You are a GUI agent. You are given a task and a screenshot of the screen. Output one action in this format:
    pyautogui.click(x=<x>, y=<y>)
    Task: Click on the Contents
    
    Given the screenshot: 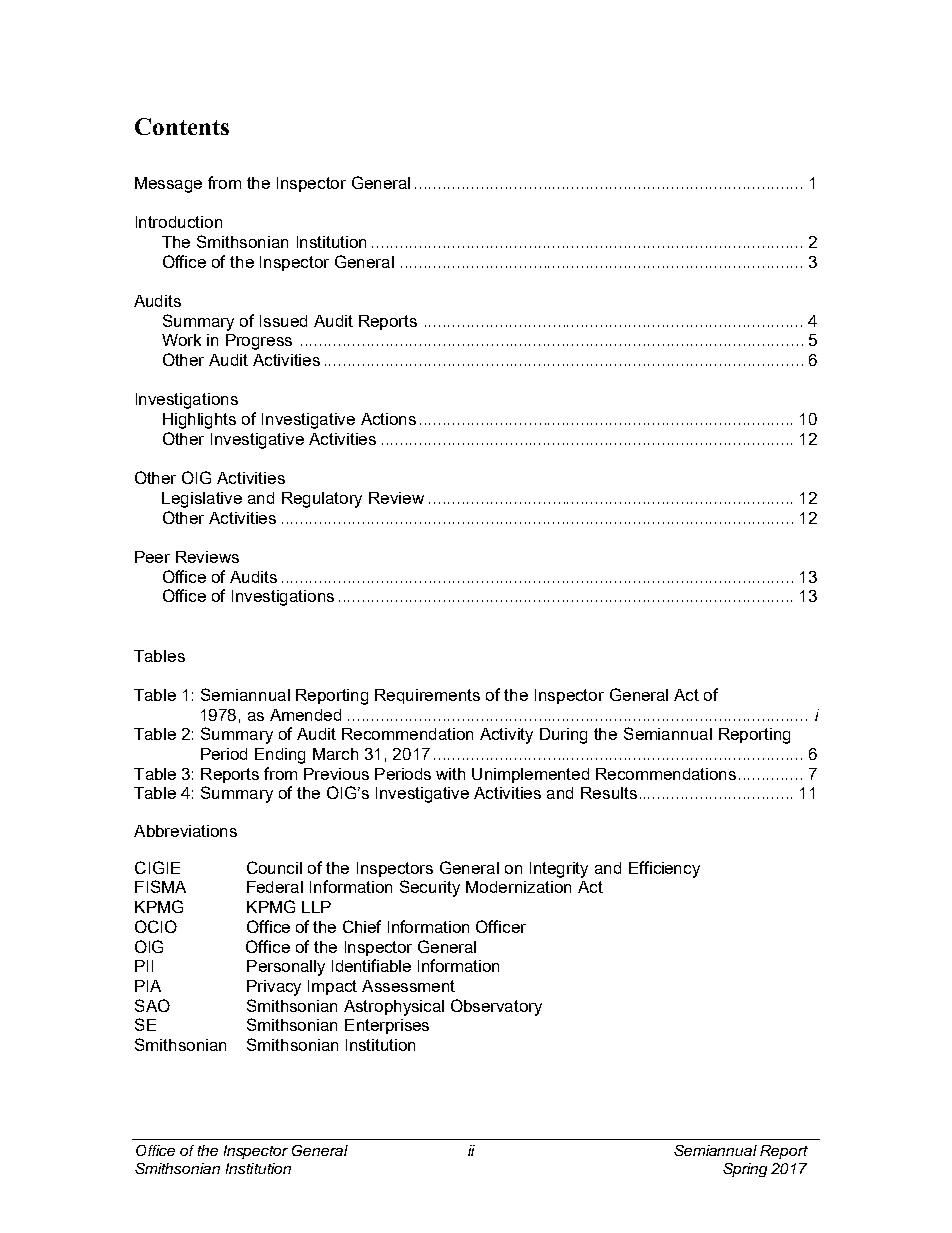 What is the action you would take?
    pyautogui.click(x=182, y=126)
